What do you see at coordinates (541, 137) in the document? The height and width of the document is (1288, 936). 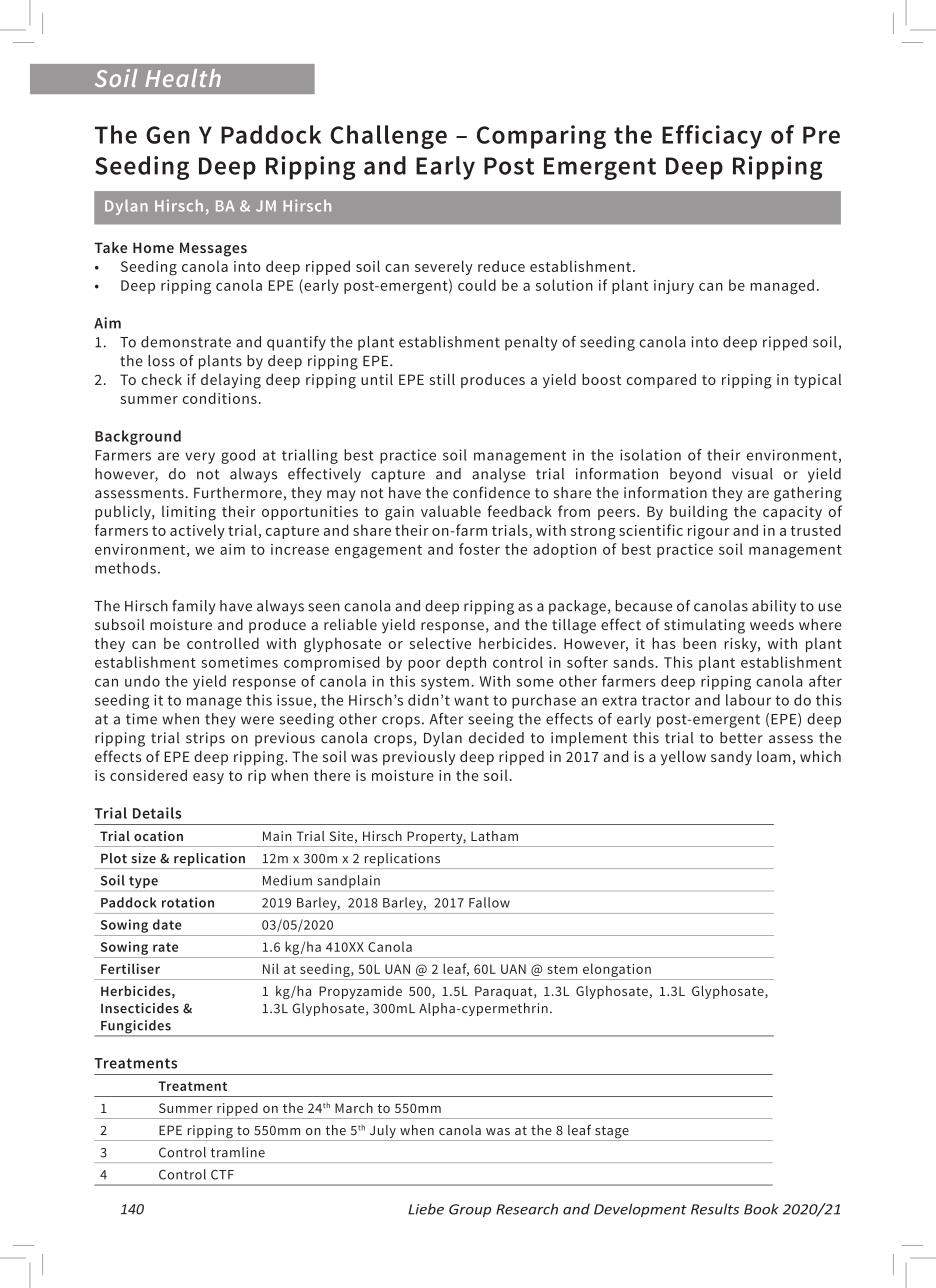 I see `Comparing` at bounding box center [541, 137].
